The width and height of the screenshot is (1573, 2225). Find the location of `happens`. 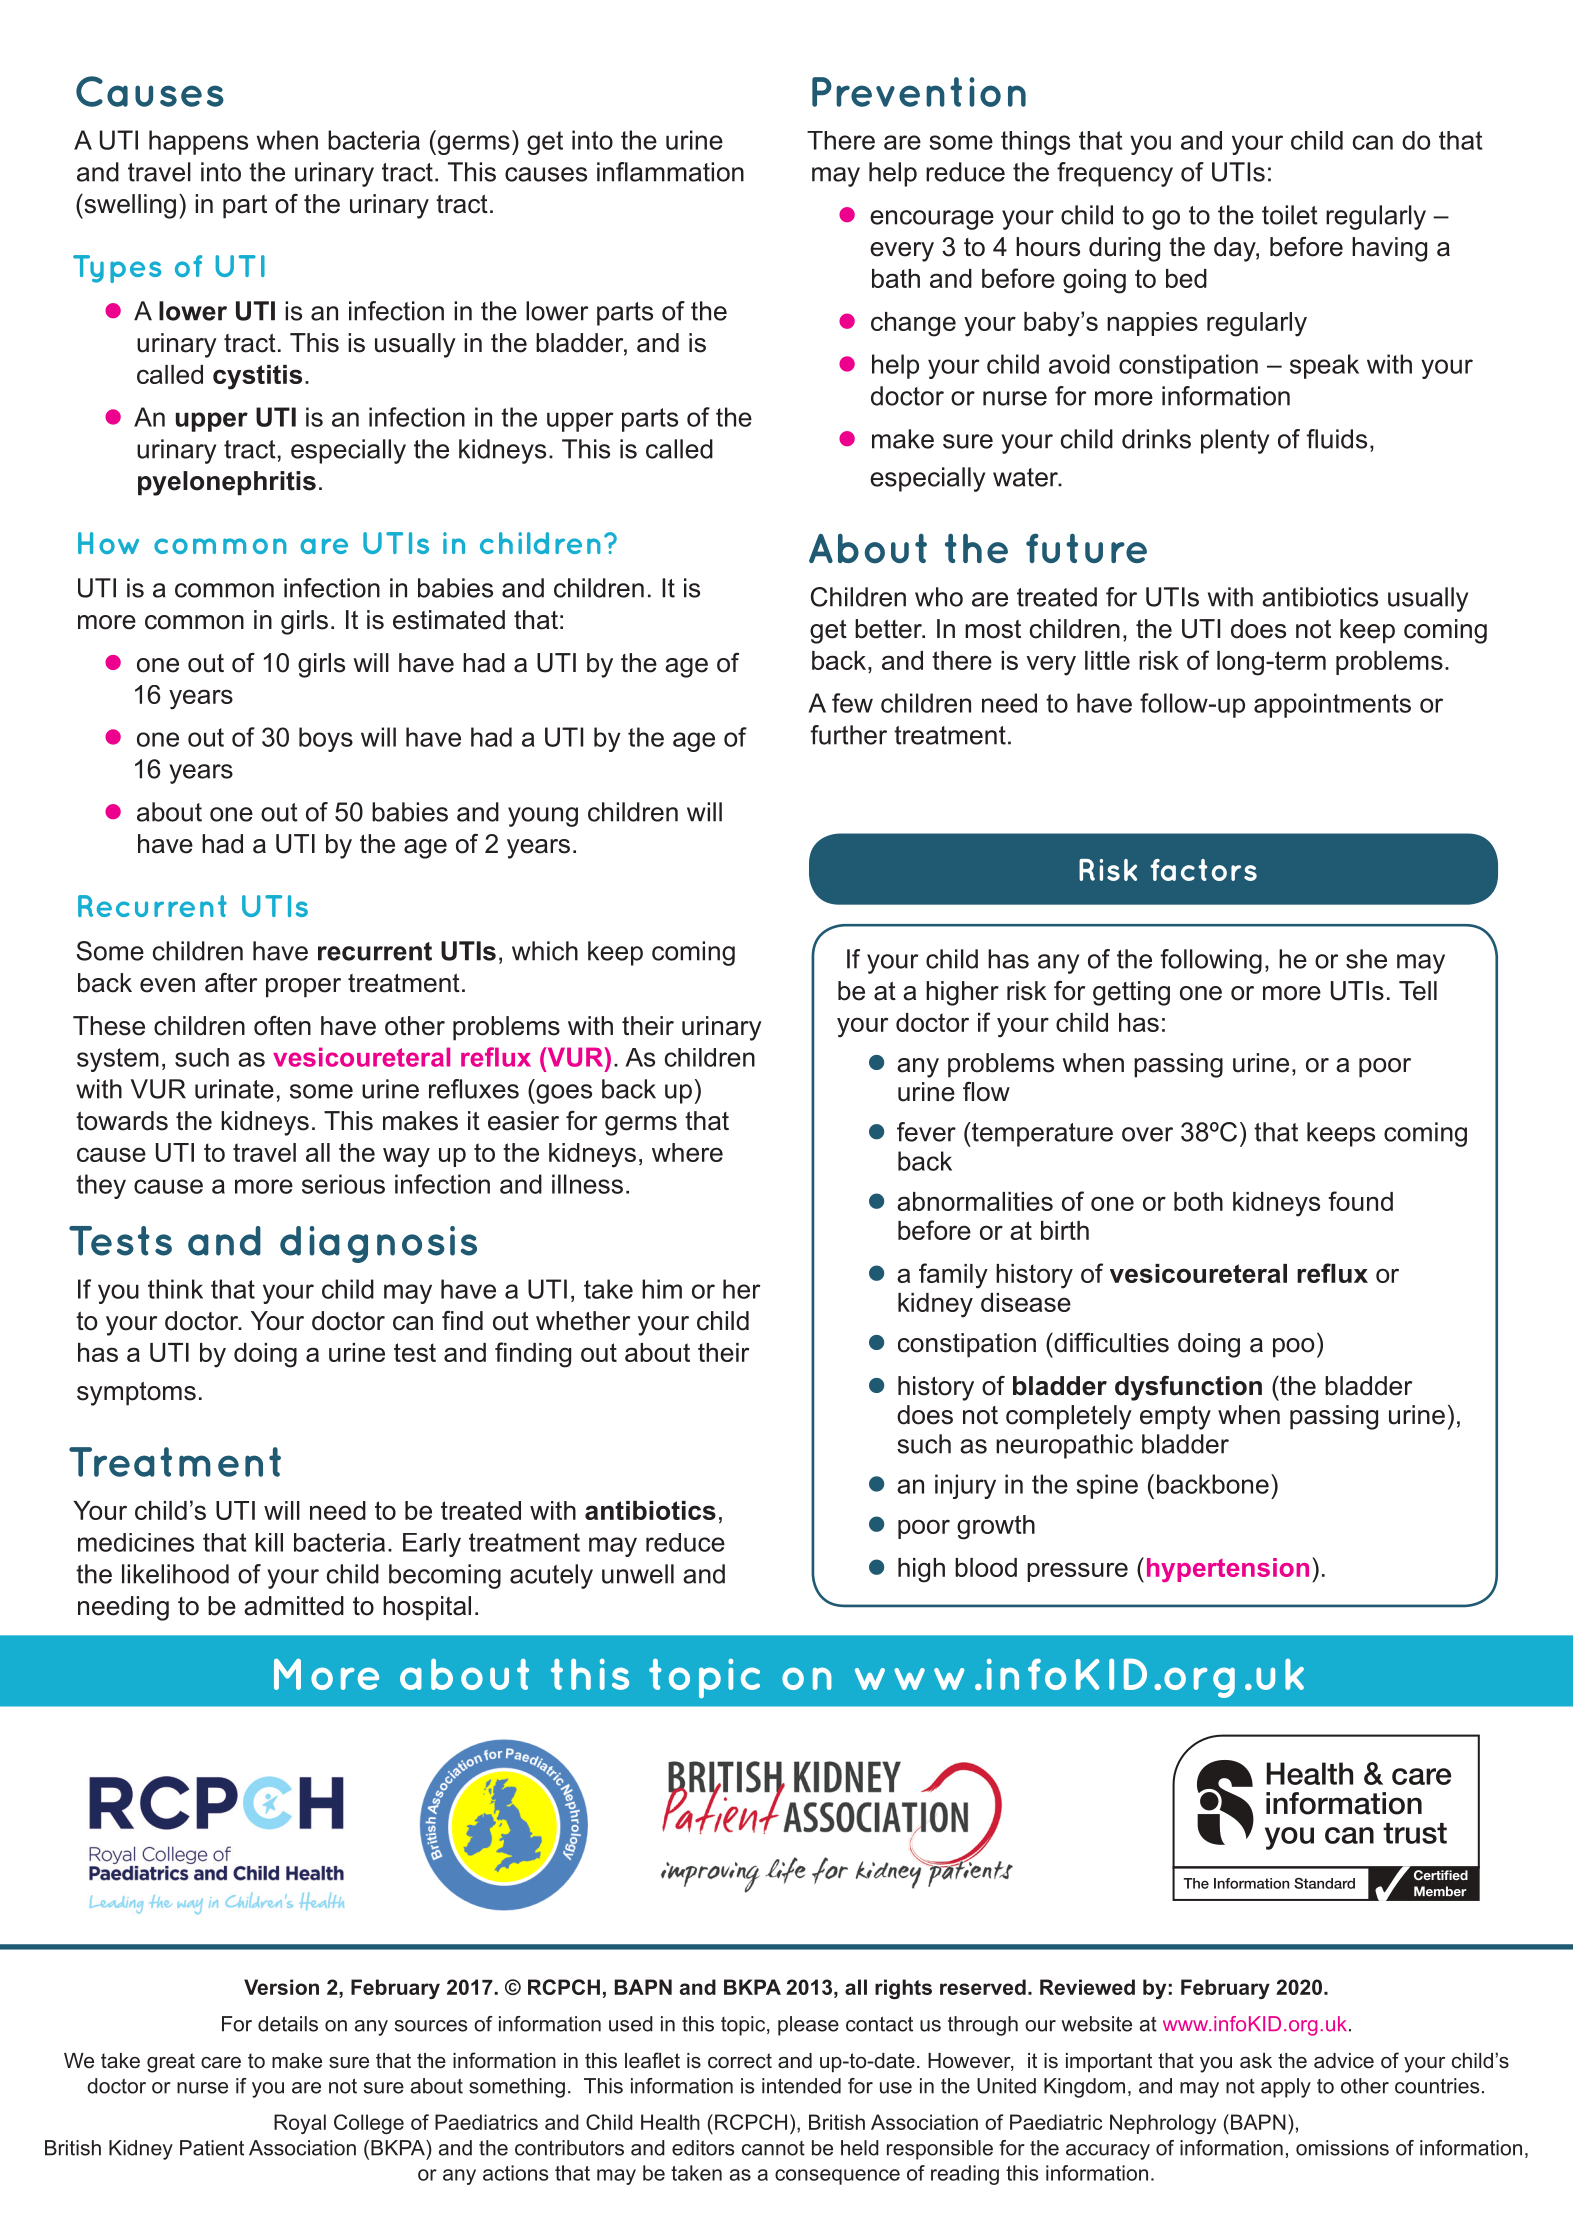

happens is located at coordinates (198, 142).
